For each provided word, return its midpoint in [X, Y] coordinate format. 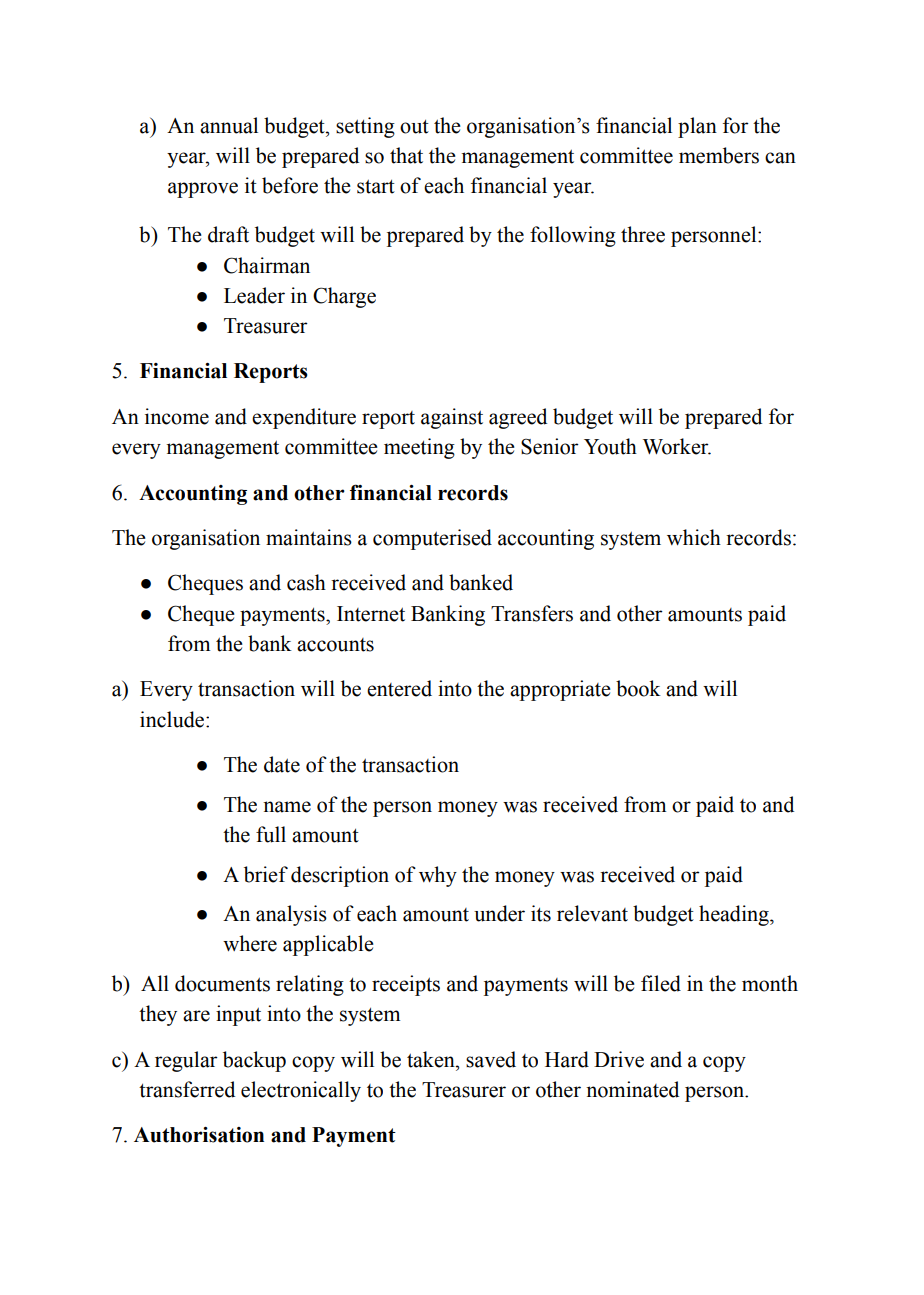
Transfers [532, 613]
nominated [632, 1089]
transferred [187, 1089]
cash [306, 582]
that [406, 155]
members [719, 155]
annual [229, 125]
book [638, 688]
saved [491, 1059]
